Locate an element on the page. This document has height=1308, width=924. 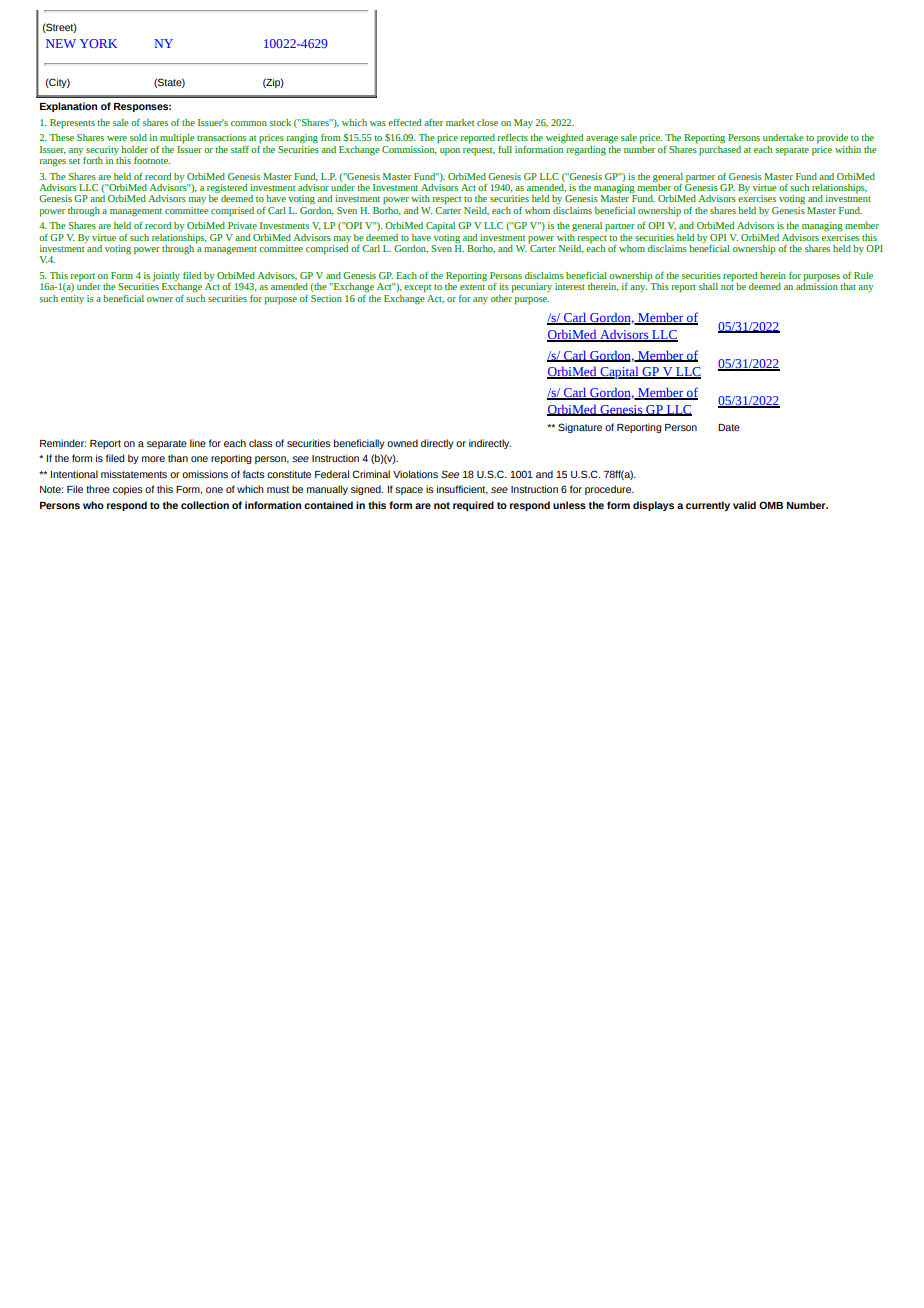
purchased is located at coordinates (720, 149).
